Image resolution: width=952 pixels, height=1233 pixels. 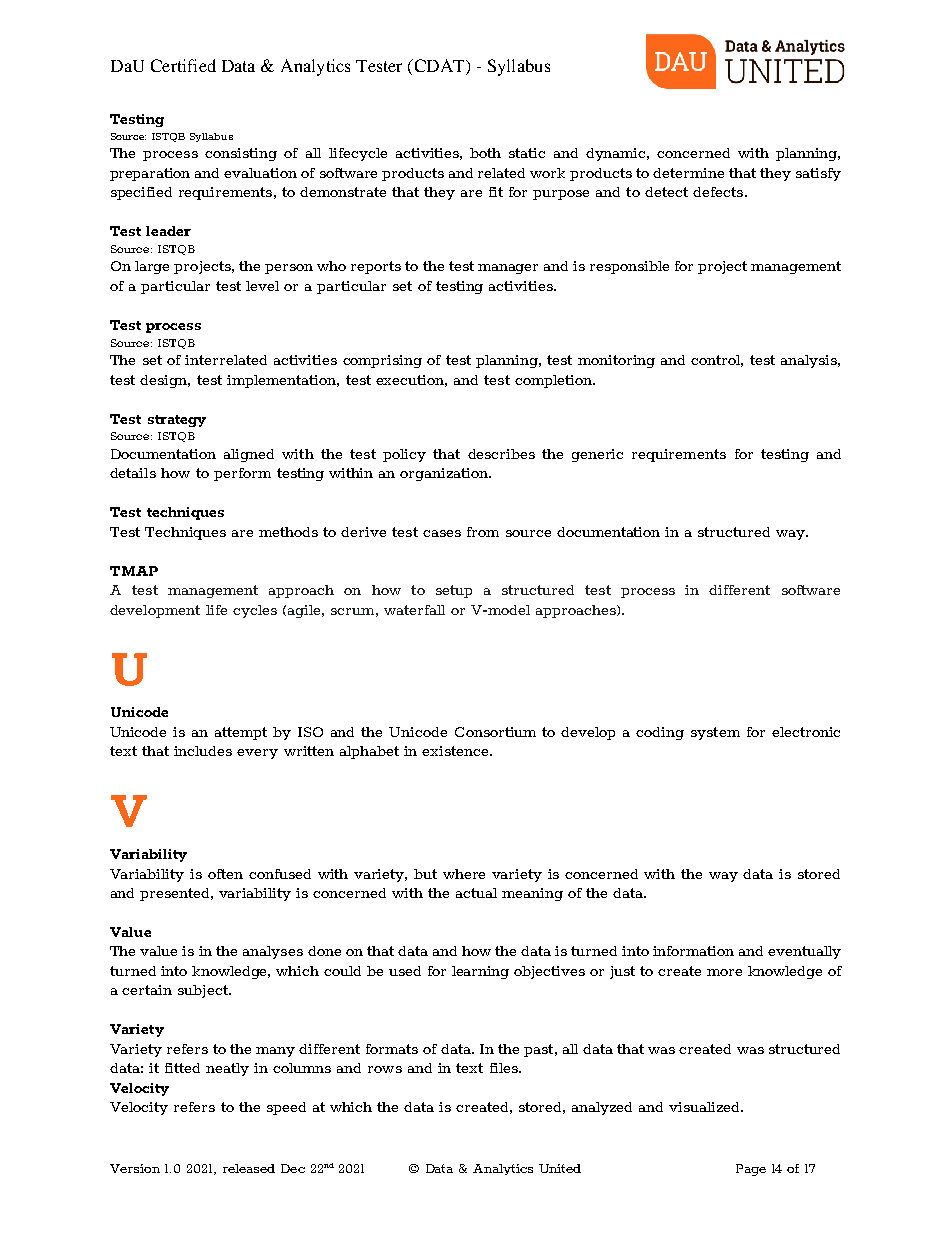 What do you see at coordinates (262, 286) in the document?
I see `level` at bounding box center [262, 286].
